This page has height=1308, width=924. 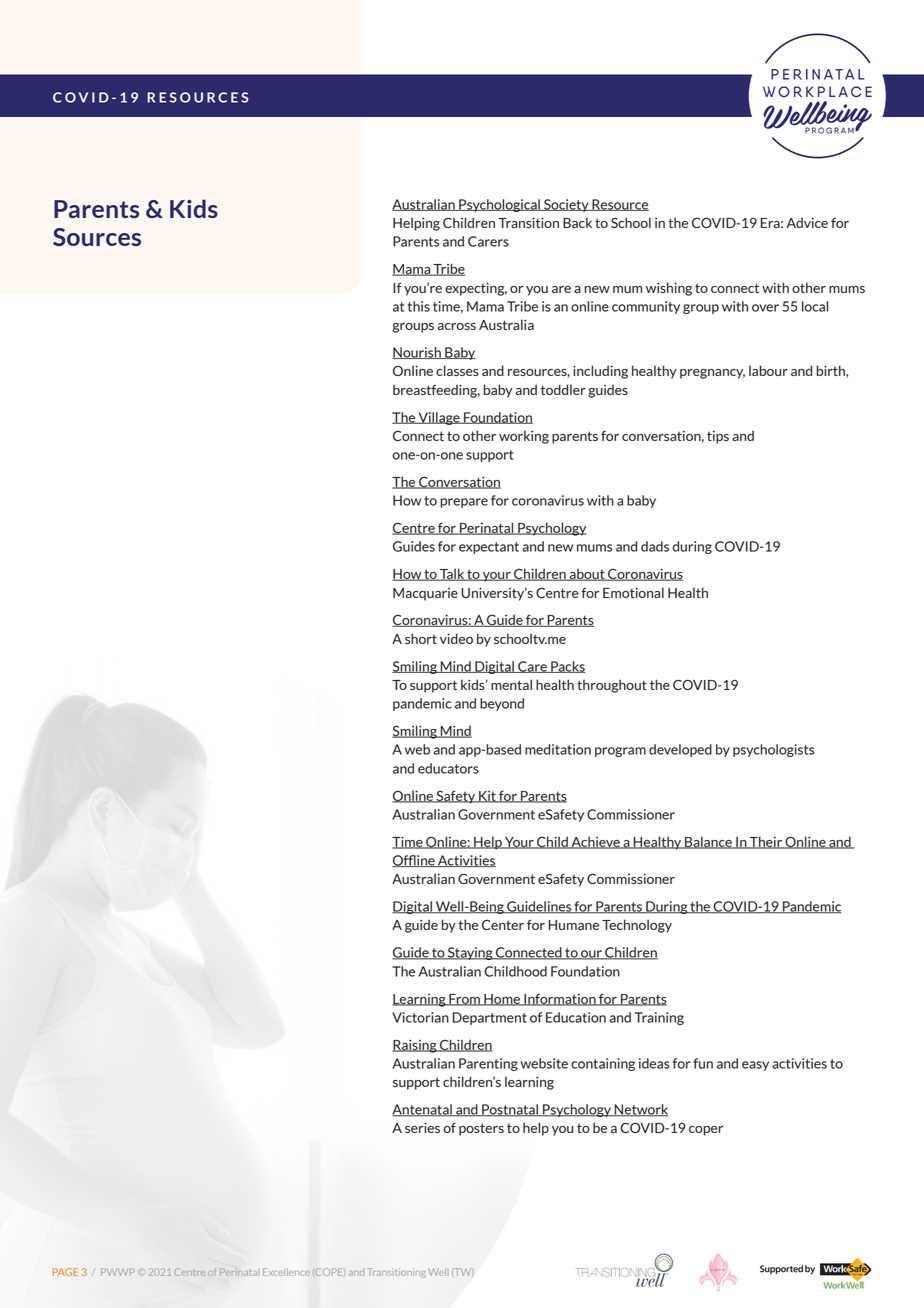 What do you see at coordinates (448, 768) in the page?
I see `educators` at bounding box center [448, 768].
